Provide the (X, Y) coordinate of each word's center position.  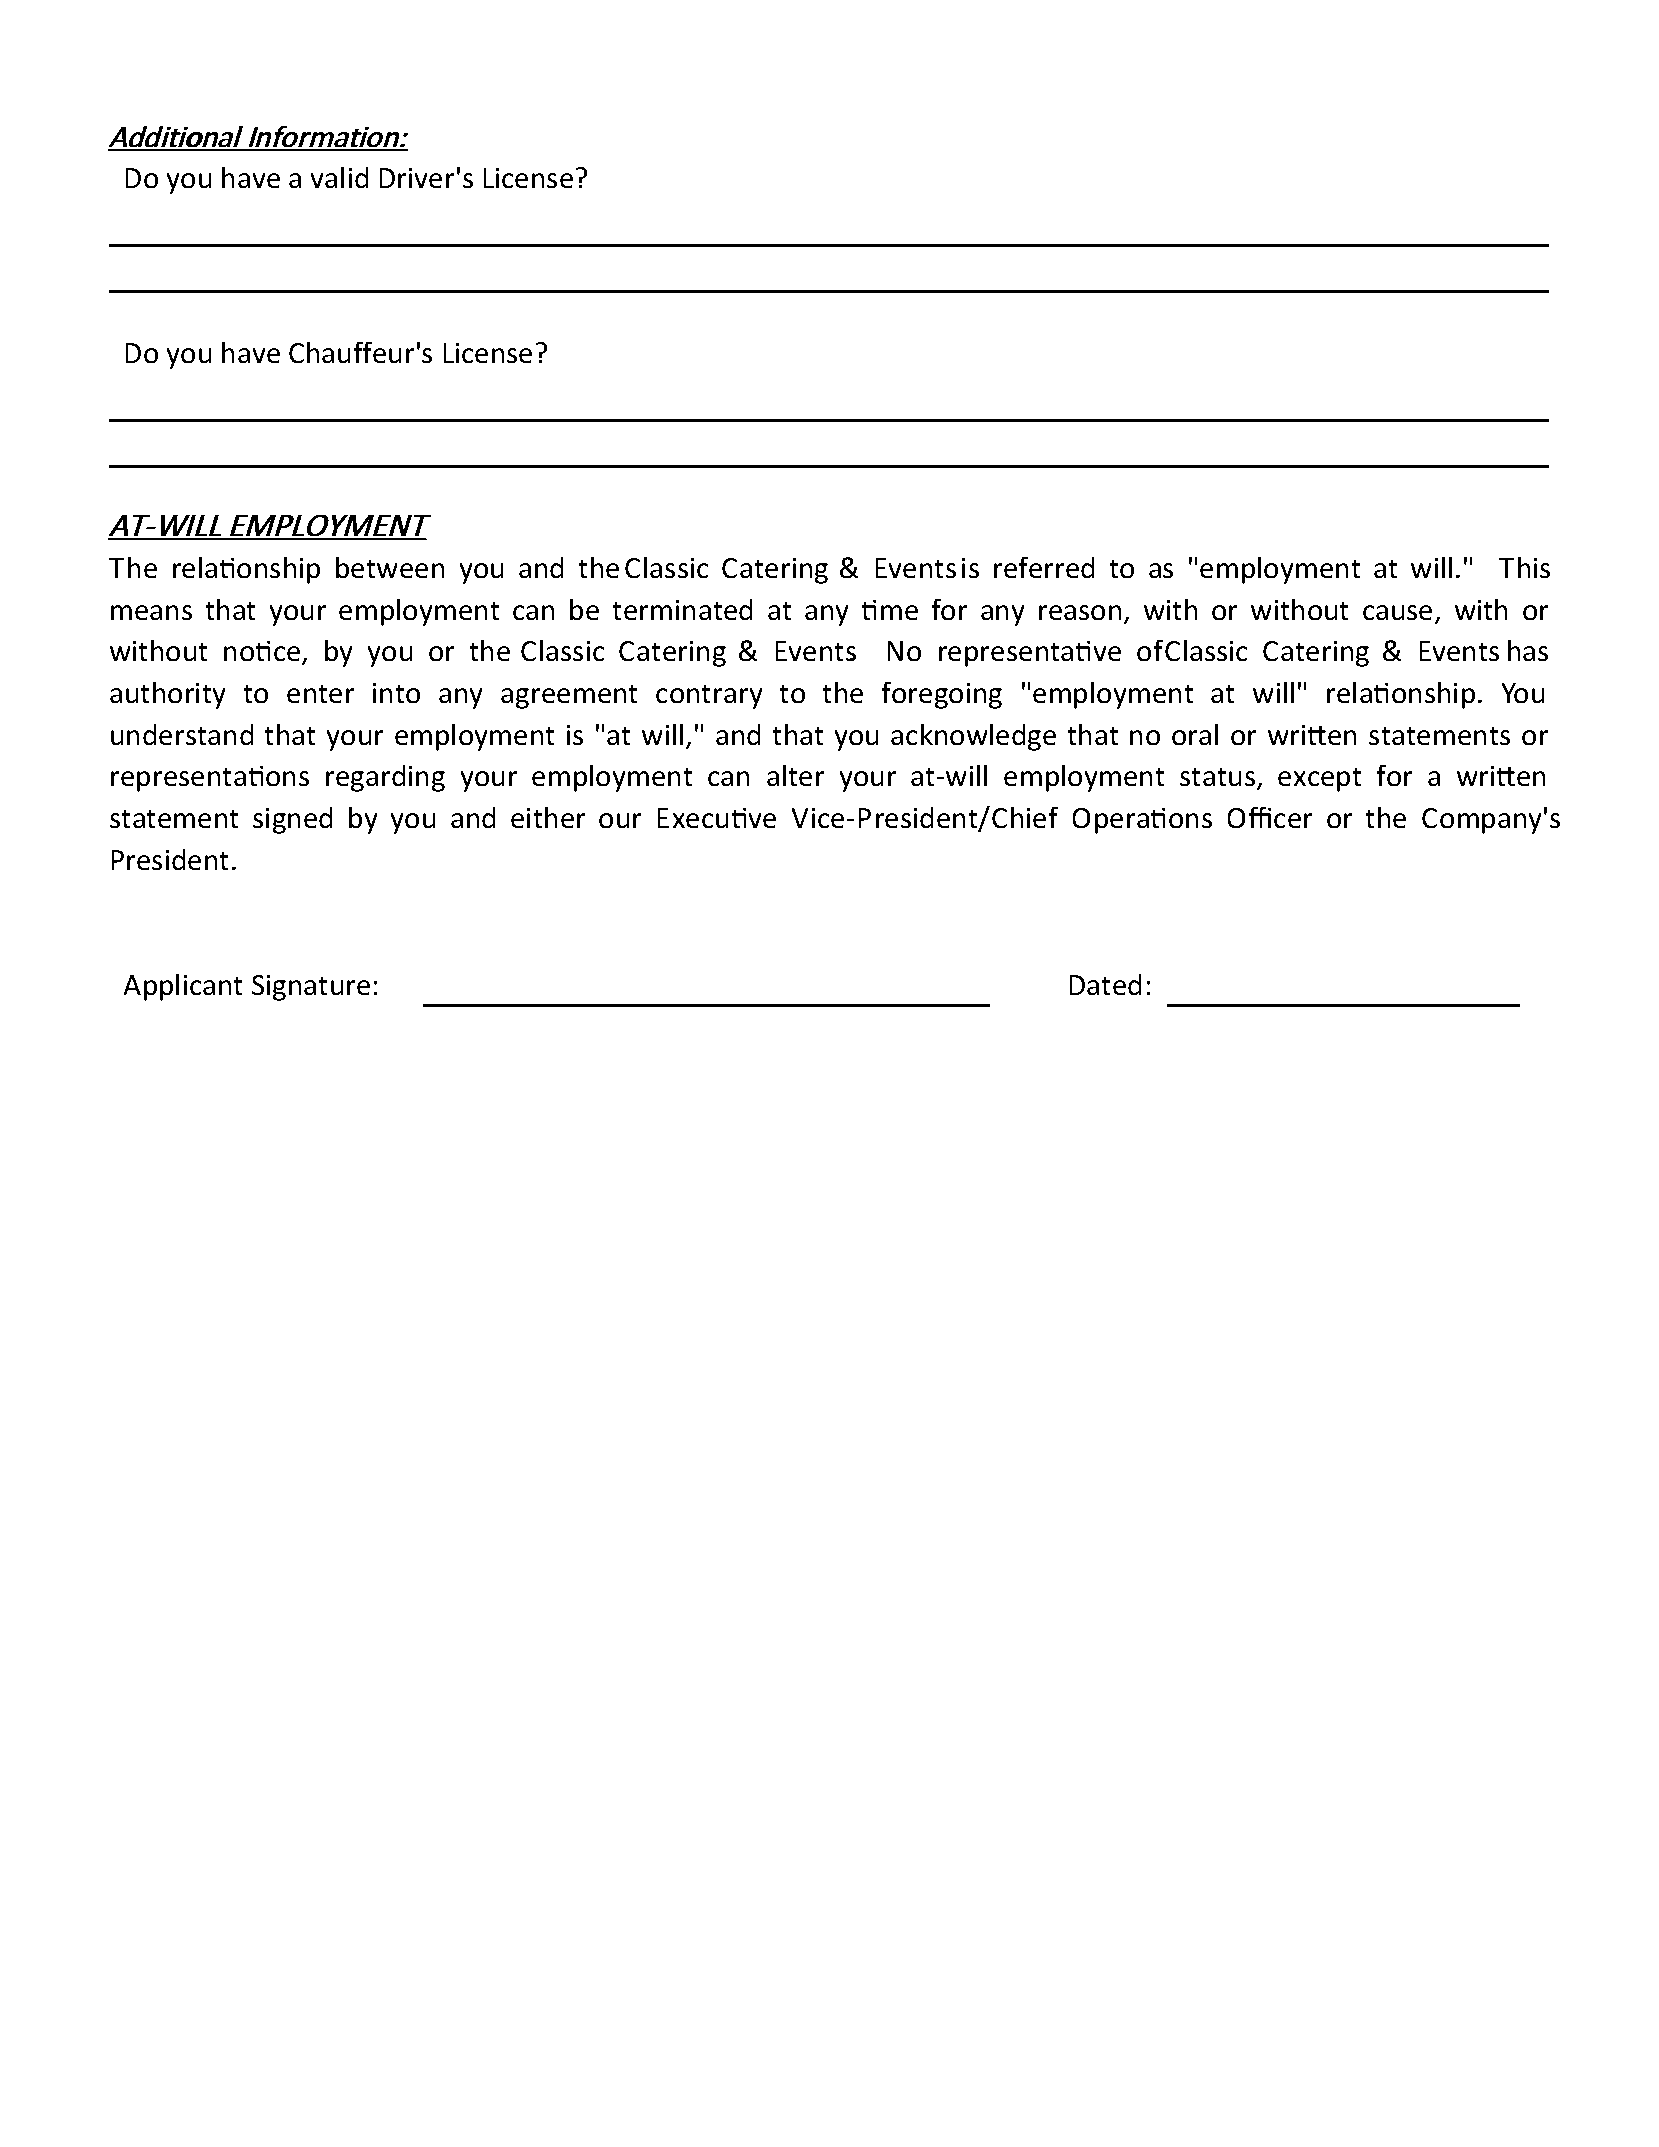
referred (1044, 567)
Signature (311, 988)
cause (1397, 612)
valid (339, 177)
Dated (1105, 984)
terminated (682, 609)
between (390, 567)
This (1524, 567)
